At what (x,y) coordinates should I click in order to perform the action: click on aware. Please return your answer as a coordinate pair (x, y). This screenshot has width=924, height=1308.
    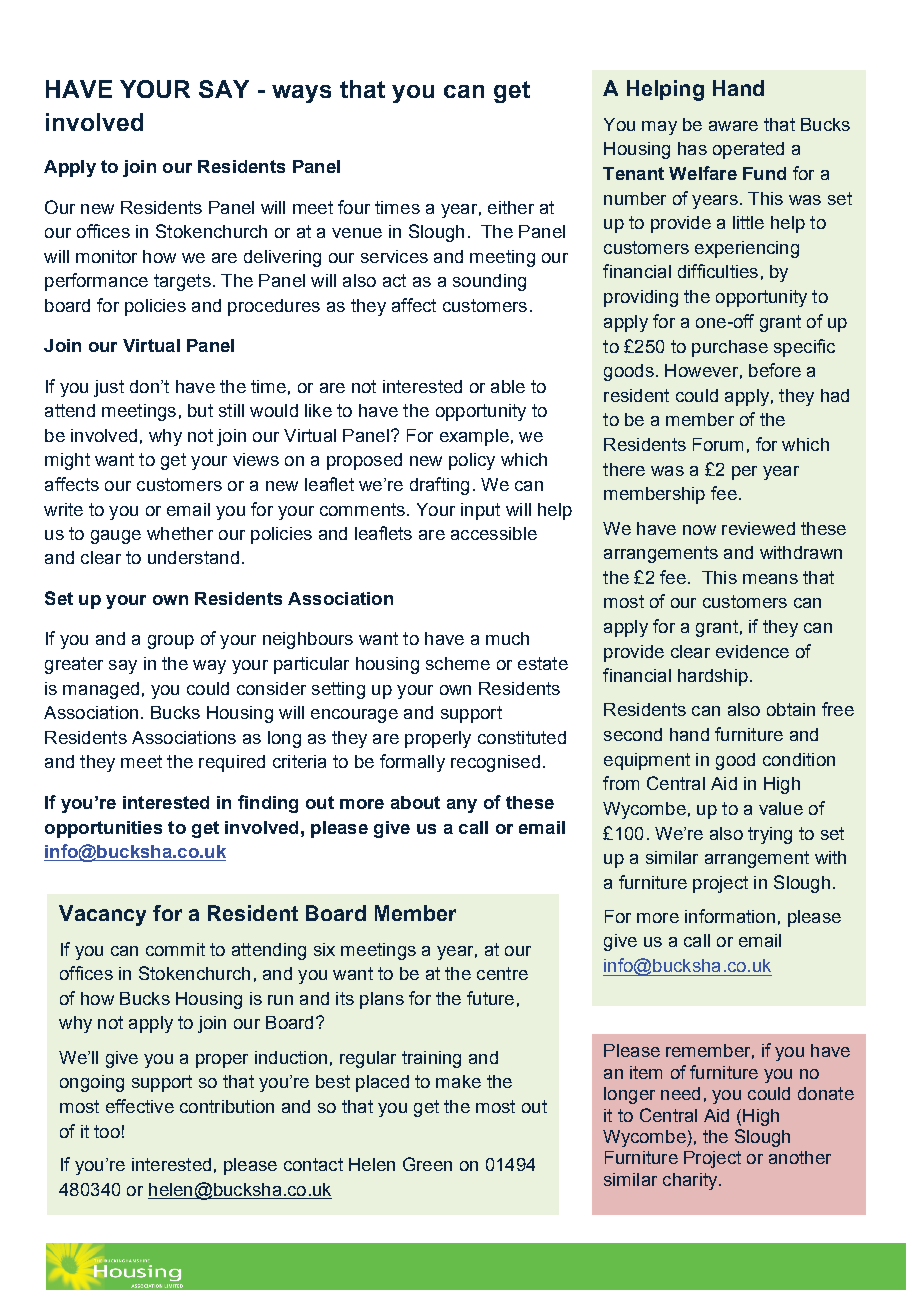
    Looking at the image, I should click on (733, 126).
